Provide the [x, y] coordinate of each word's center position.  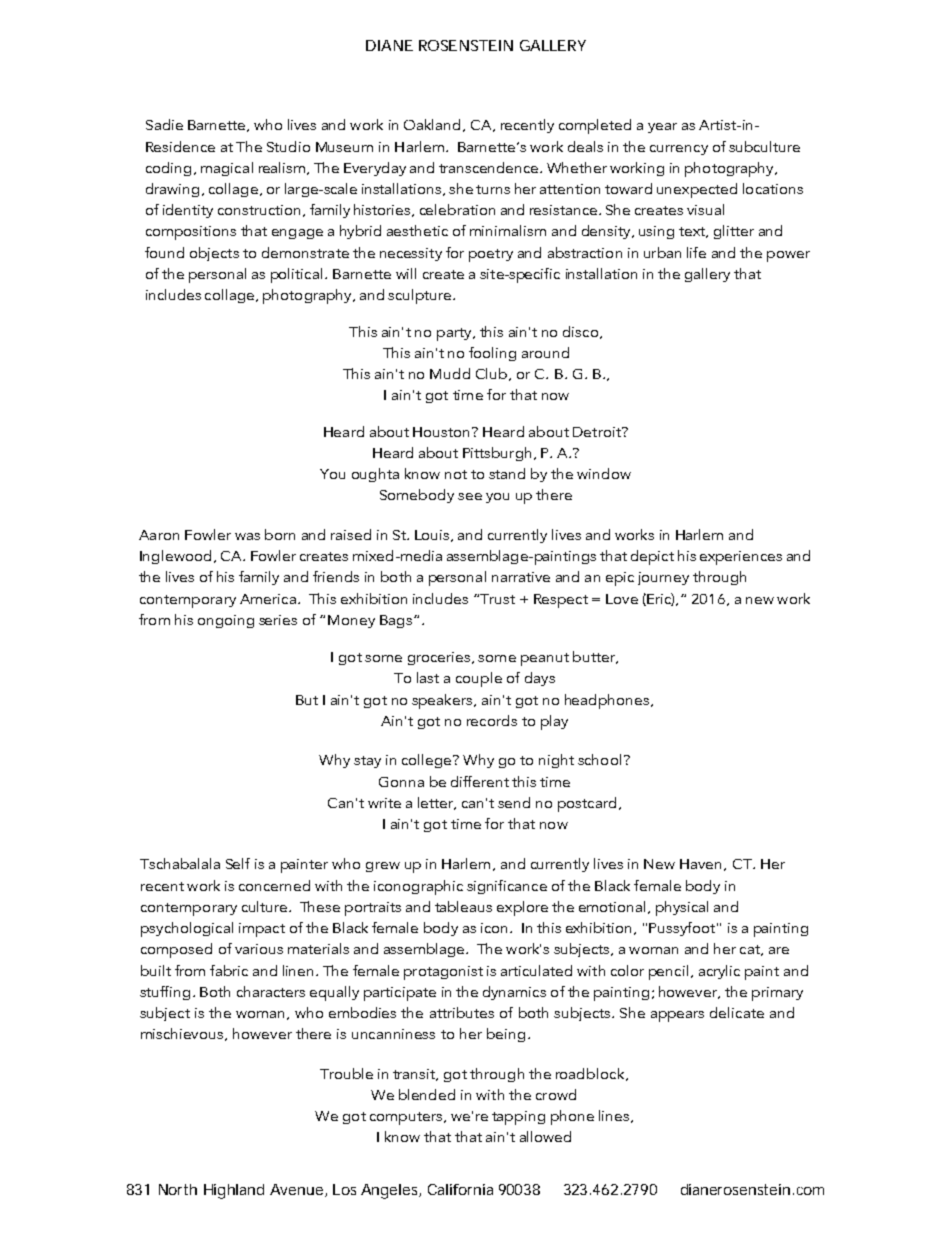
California [460, 1189]
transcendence [490, 167]
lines [615, 1116]
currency [679, 150]
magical [227, 169]
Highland [234, 1191]
